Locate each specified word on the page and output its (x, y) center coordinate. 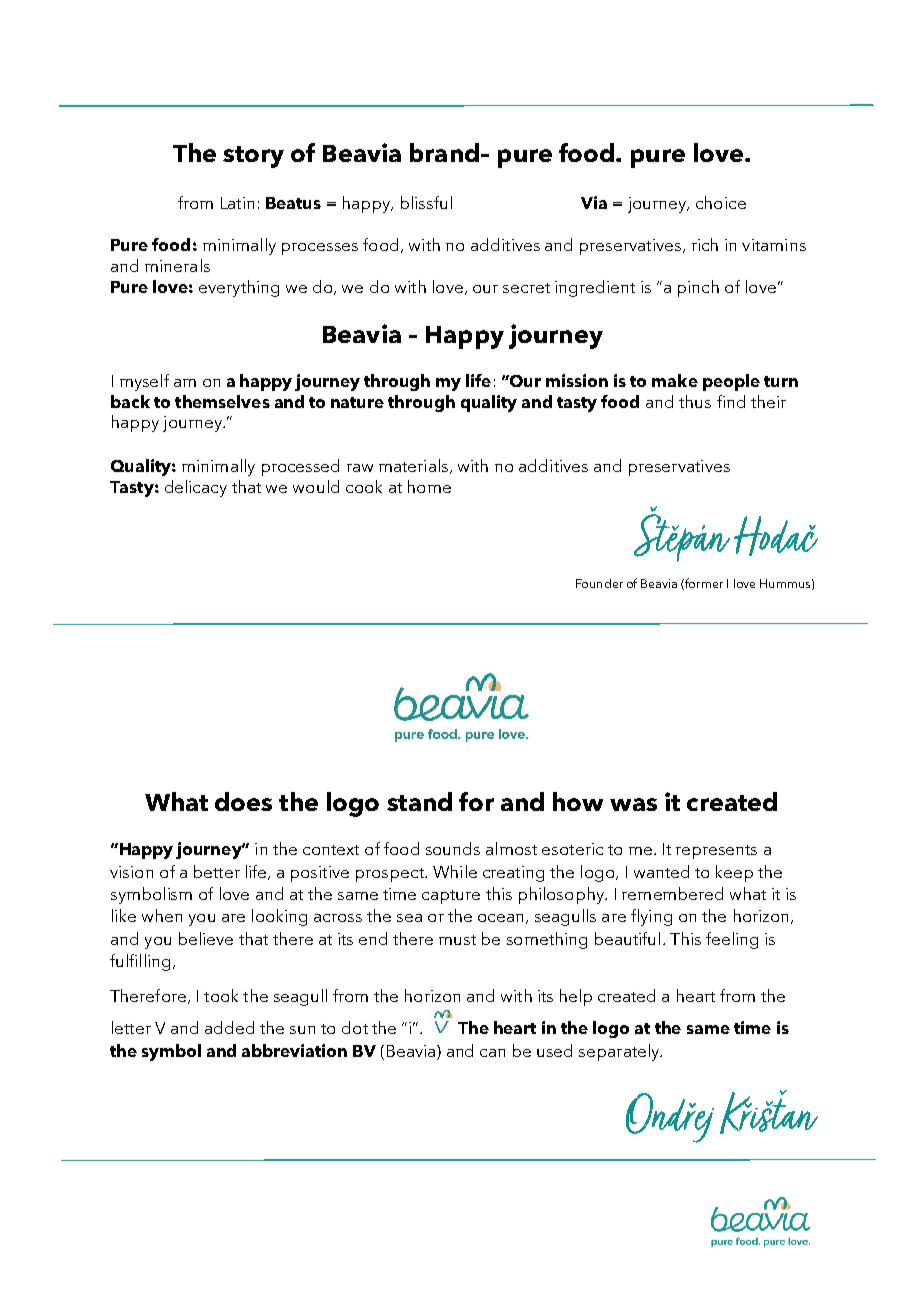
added (229, 1027)
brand (444, 152)
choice (721, 202)
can (492, 1053)
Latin (237, 203)
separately (620, 1052)
